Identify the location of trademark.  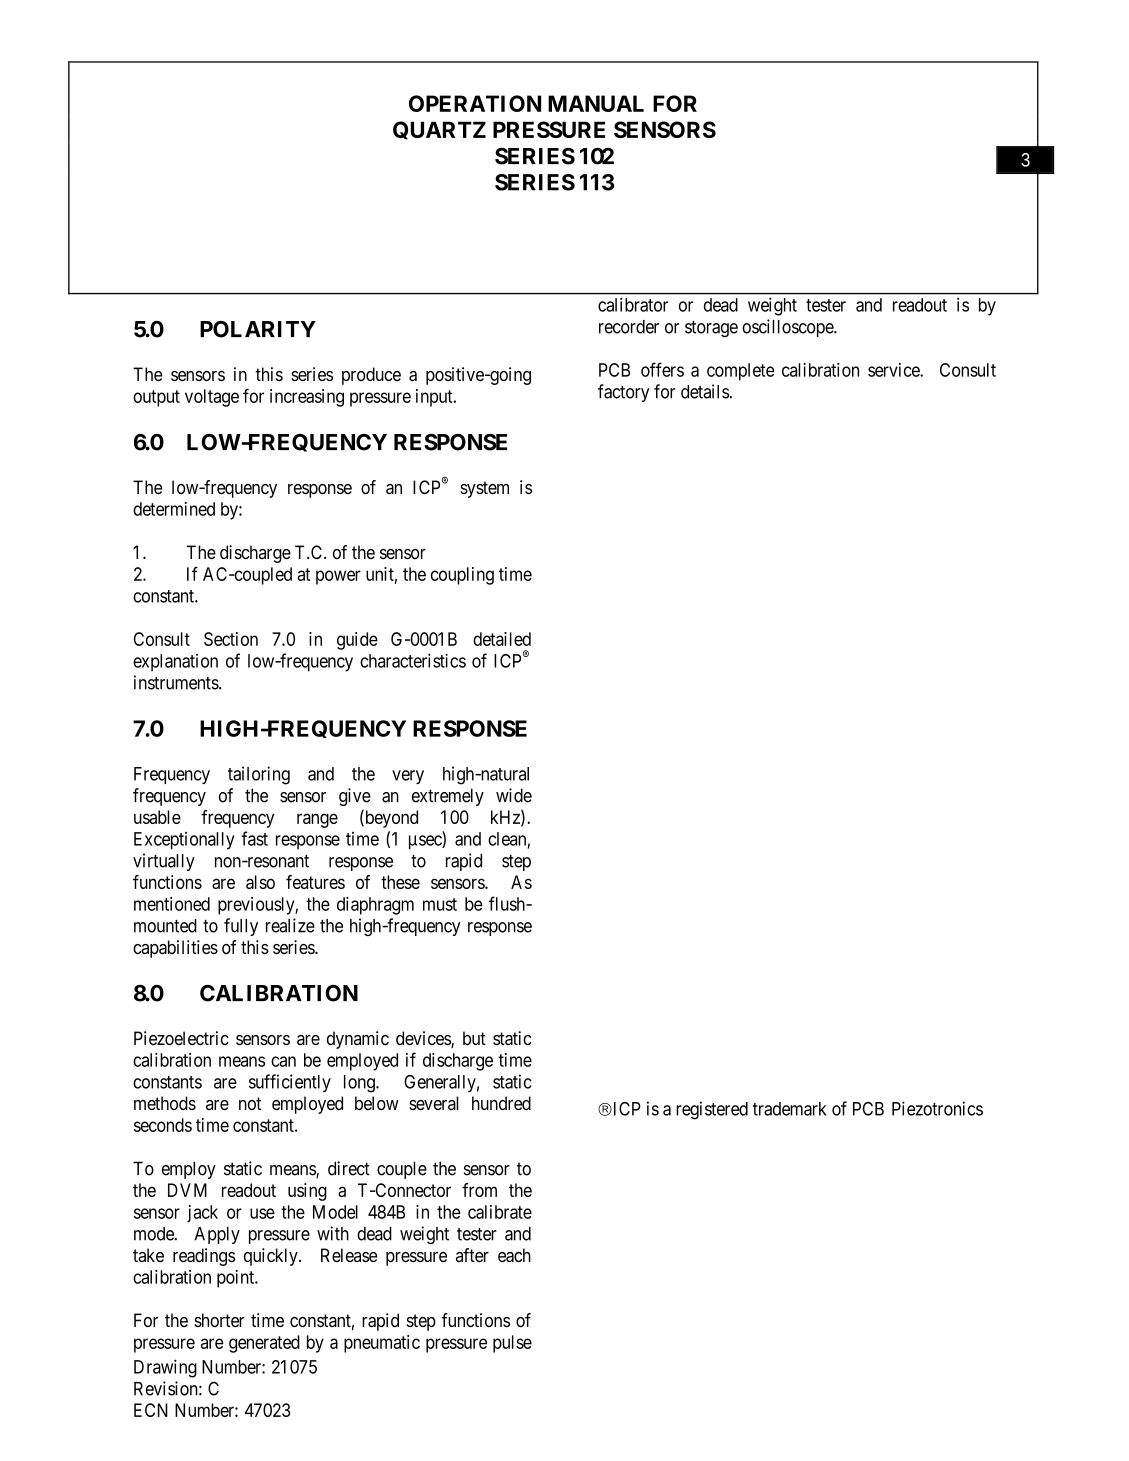
(789, 1109).
